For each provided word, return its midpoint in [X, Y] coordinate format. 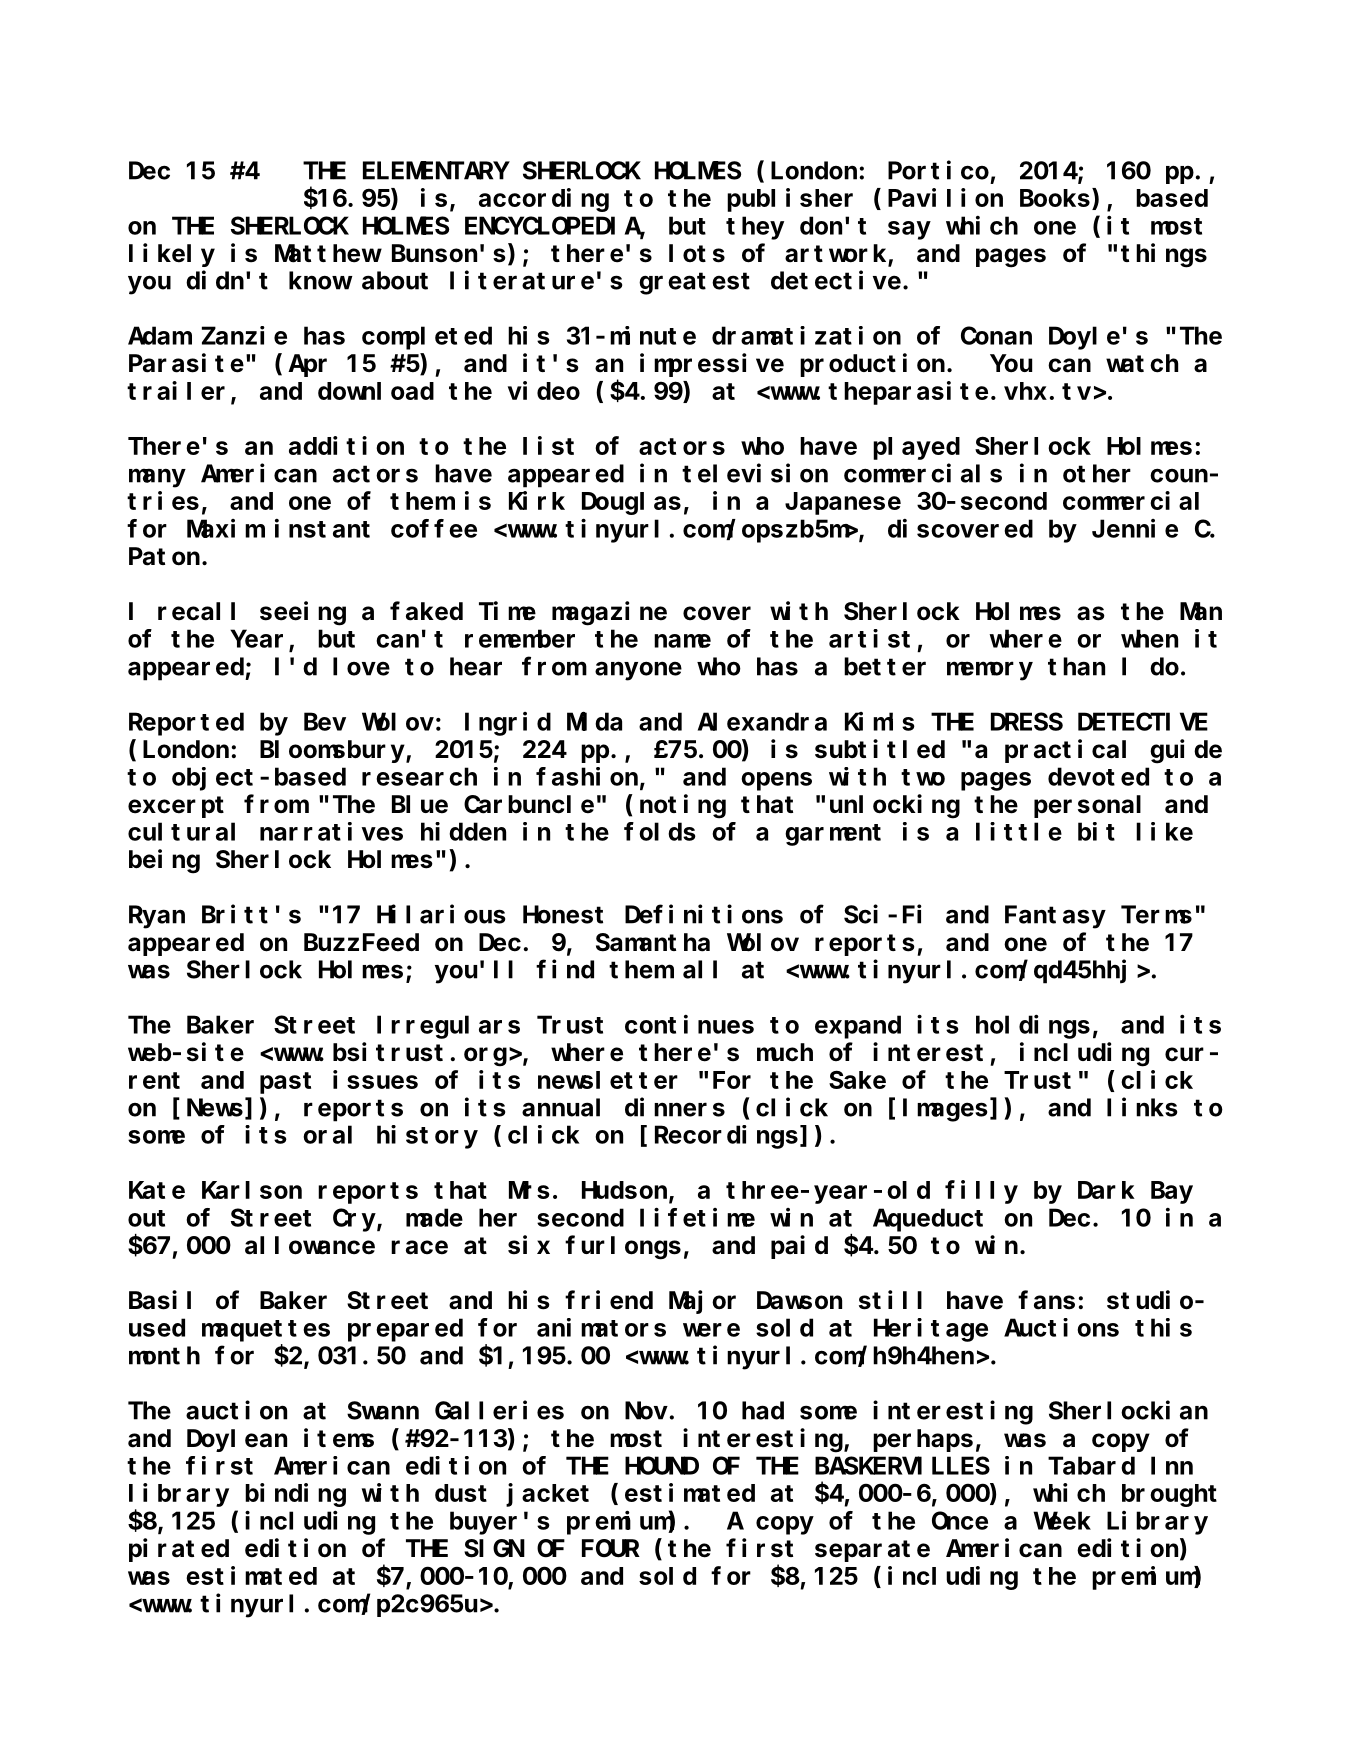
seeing [303, 613]
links [1142, 1107]
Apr [307, 366]
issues [375, 1079]
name [682, 641]
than [1076, 666]
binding [295, 1495]
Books [1055, 198]
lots [697, 253]
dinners [675, 1107]
